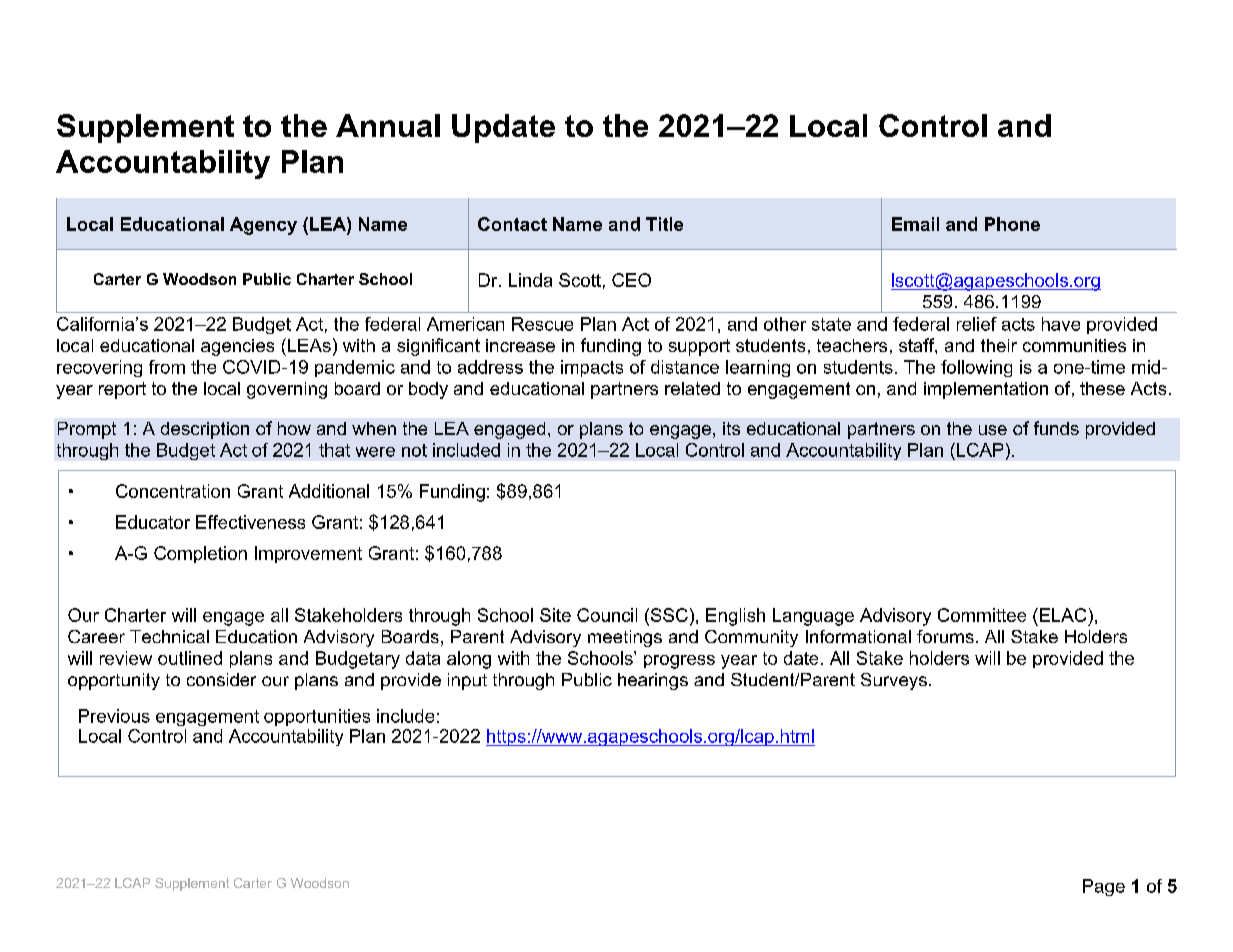  I want to click on Phone, so click(1012, 224).
